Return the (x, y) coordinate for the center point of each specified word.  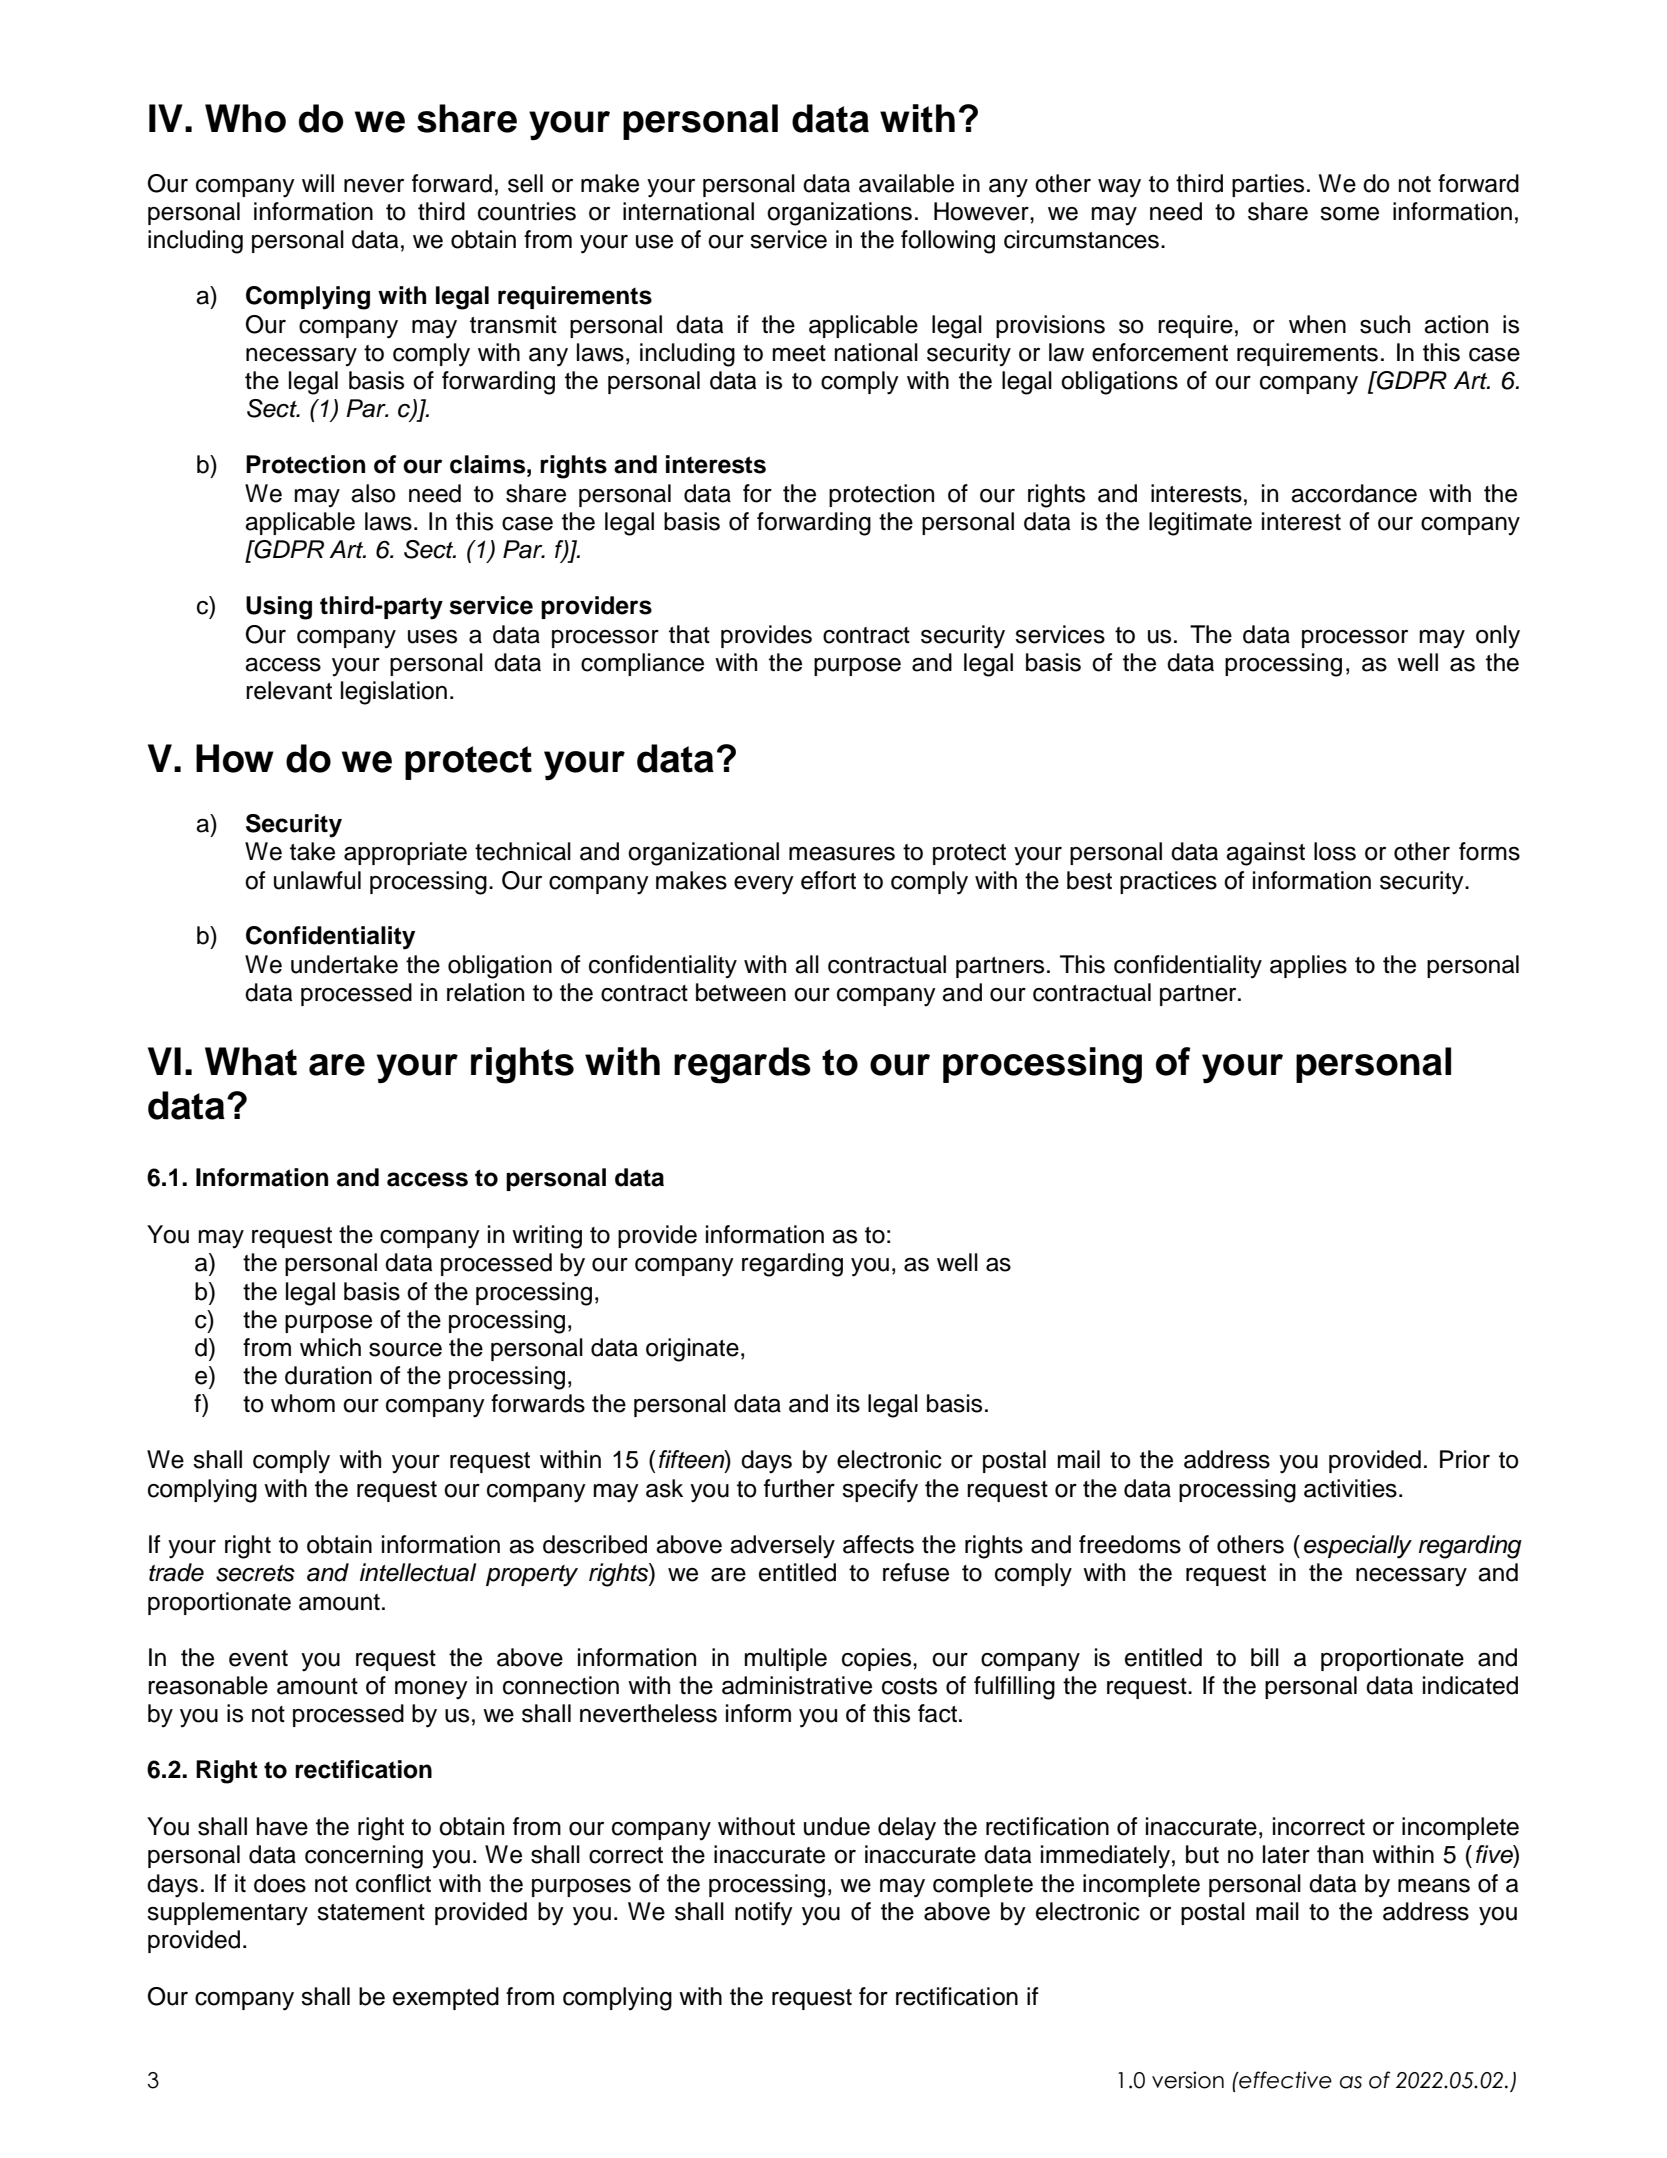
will (318, 183)
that (689, 634)
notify (764, 1914)
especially (1358, 1547)
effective (1284, 2080)
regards (742, 1065)
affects (878, 1544)
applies (1308, 966)
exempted (446, 1998)
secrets (255, 1573)
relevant (289, 690)
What (251, 1061)
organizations (839, 214)
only (1498, 637)
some (1349, 214)
